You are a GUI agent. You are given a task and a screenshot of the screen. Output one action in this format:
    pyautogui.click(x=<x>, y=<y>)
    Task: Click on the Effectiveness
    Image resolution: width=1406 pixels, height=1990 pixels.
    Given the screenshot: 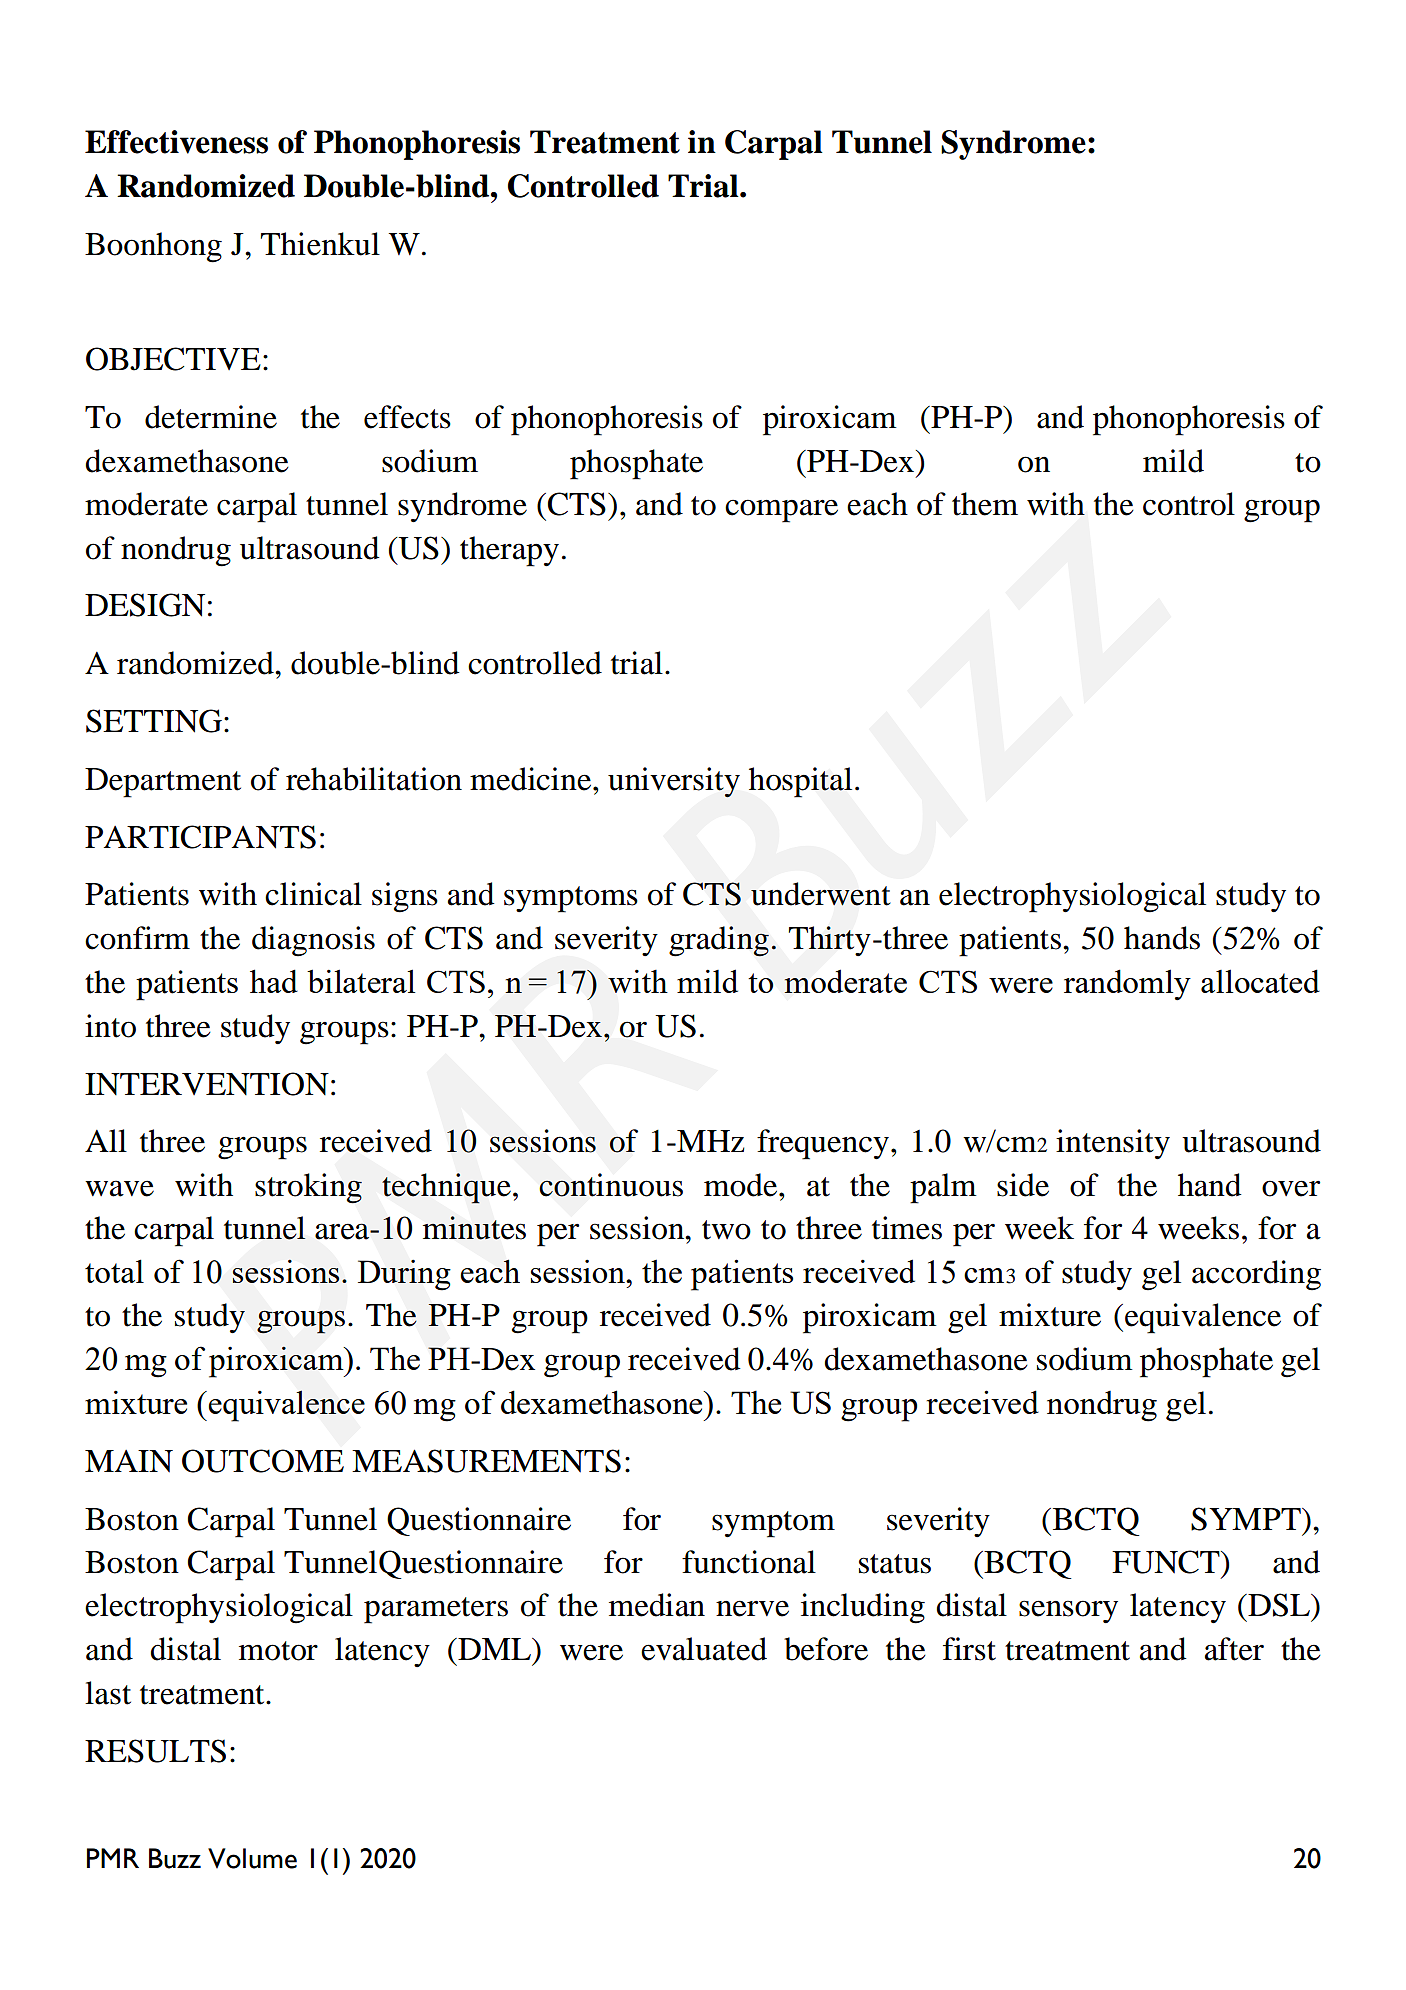 What is the action you would take?
    pyautogui.click(x=176, y=142)
